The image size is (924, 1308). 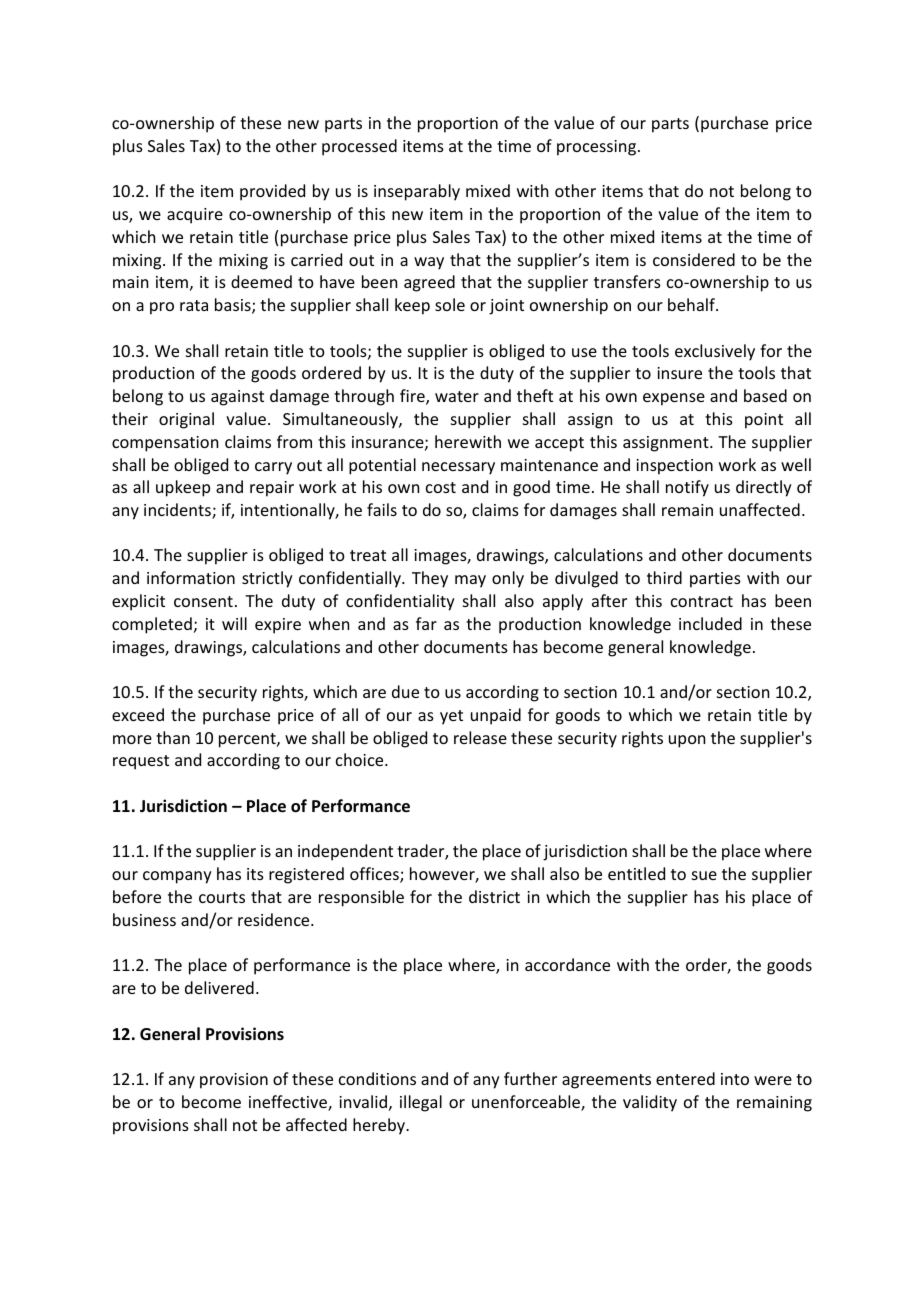 I want to click on acquire, so click(x=195, y=216).
